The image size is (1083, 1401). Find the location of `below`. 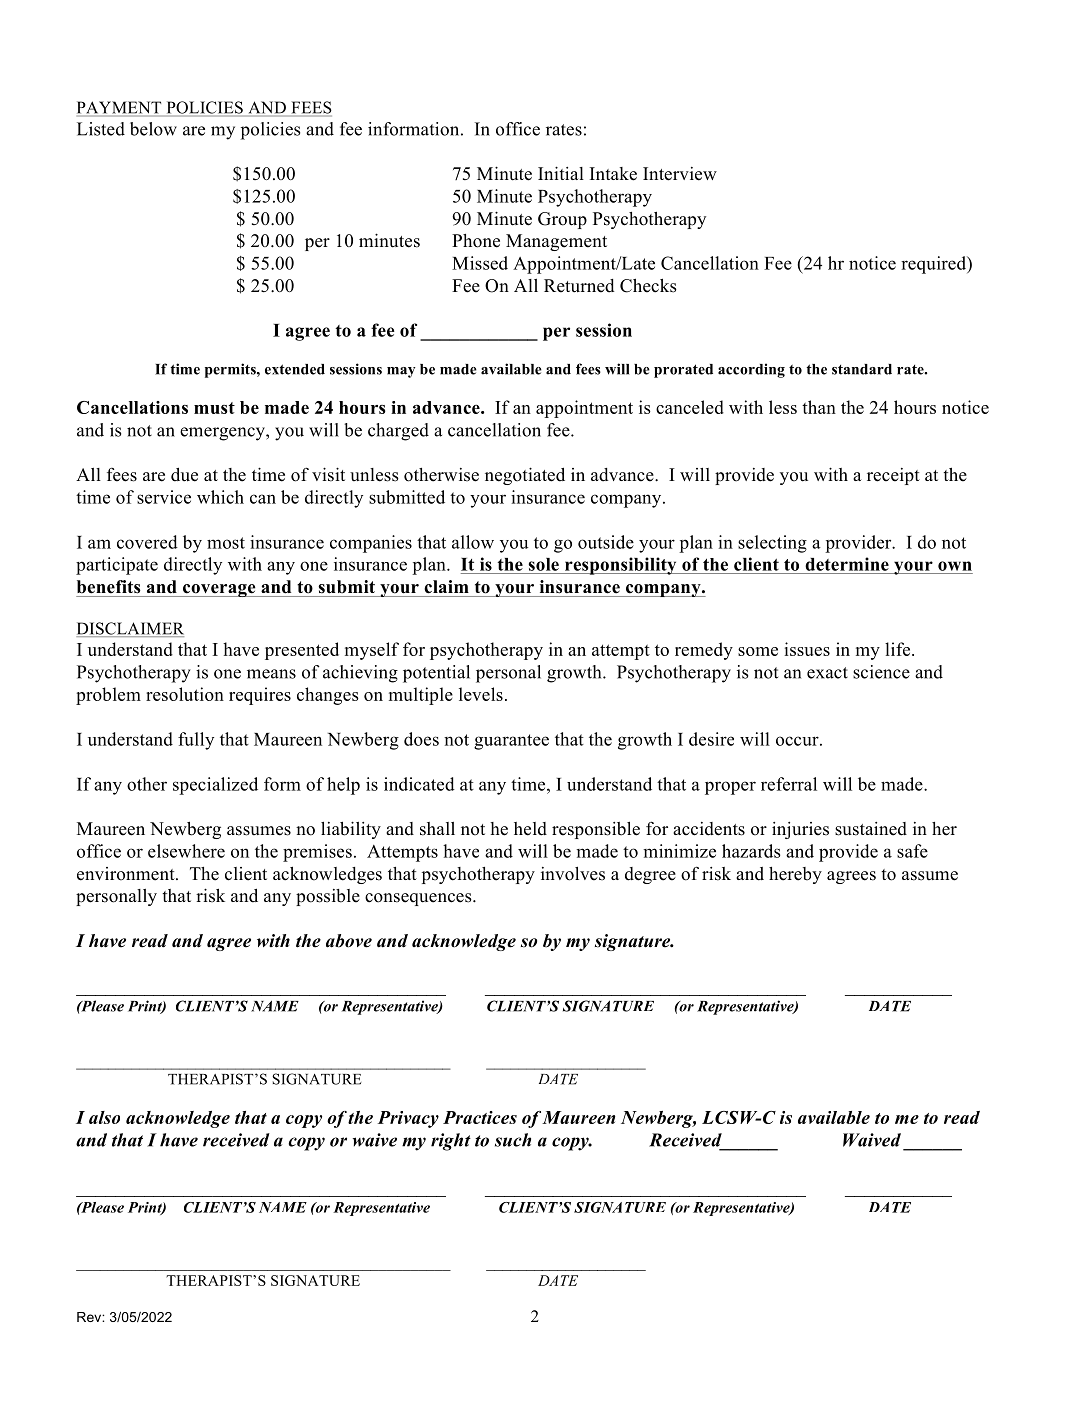

below is located at coordinates (153, 129).
